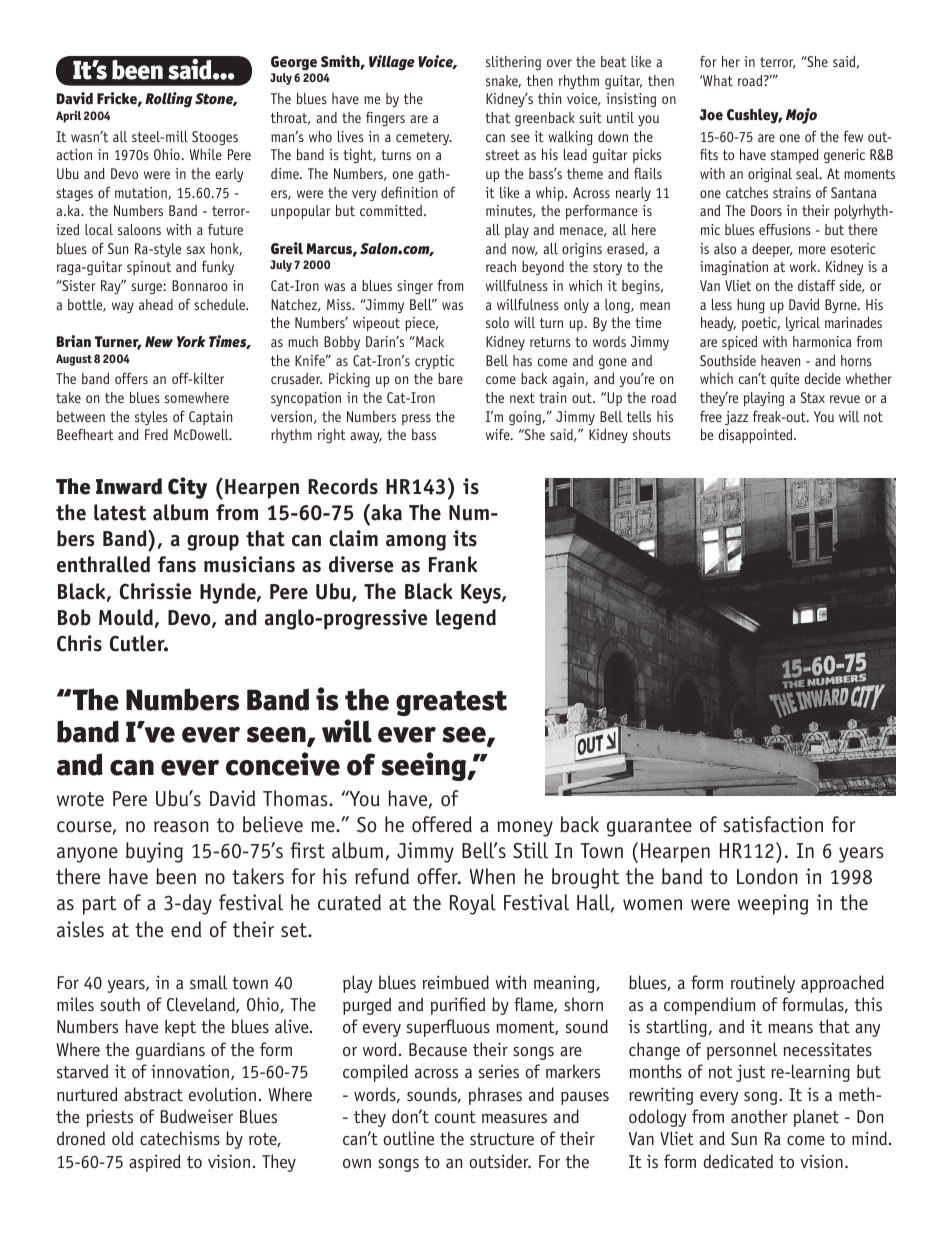  Describe the element at coordinates (455, 1117) in the page. I see `count` at that location.
